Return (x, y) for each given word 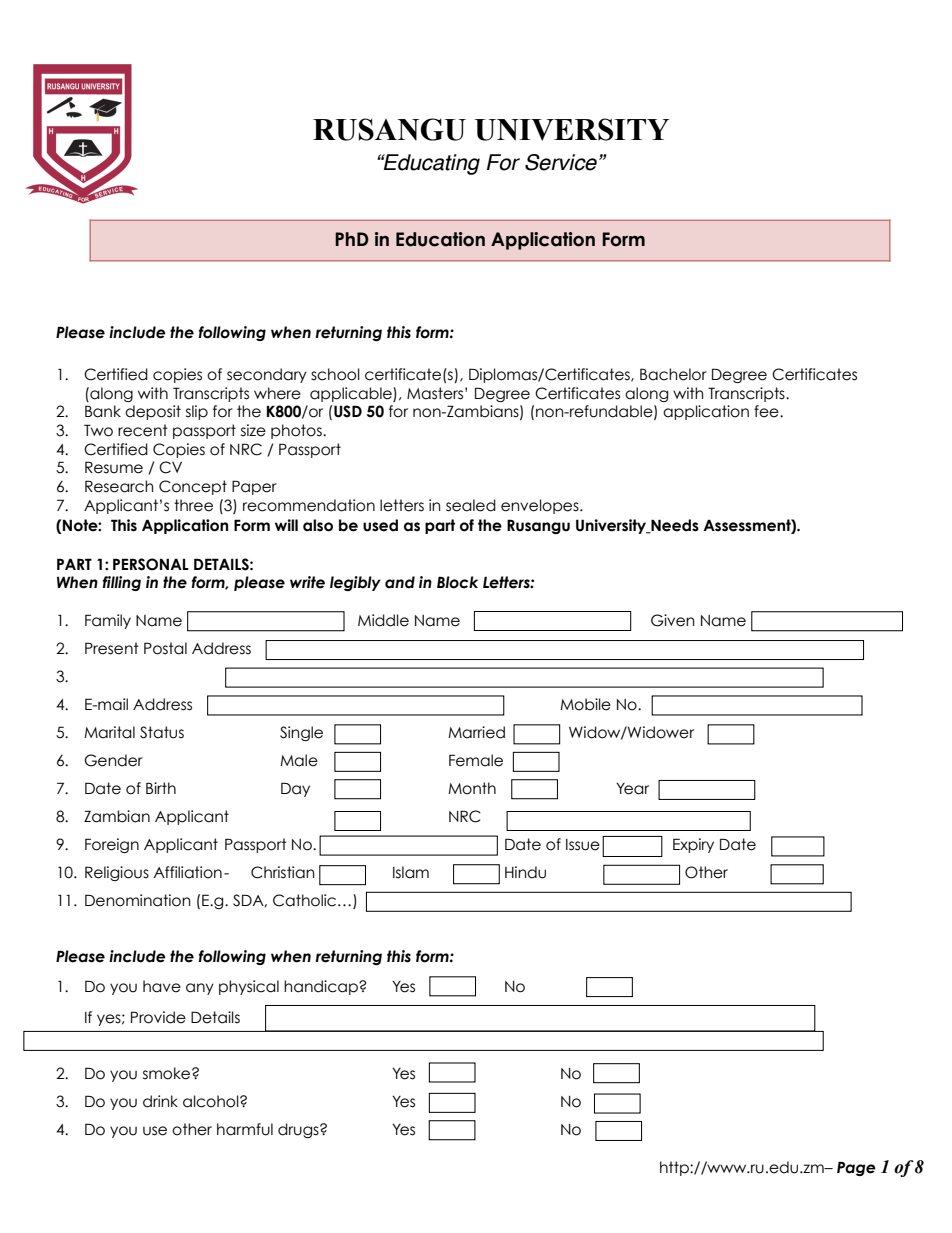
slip (197, 412)
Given (672, 620)
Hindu (525, 872)
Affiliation (187, 872)
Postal (165, 648)
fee (767, 411)
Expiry (693, 845)
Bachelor (673, 374)
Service (561, 162)
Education (440, 239)
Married (476, 732)
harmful (245, 1129)
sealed (471, 505)
